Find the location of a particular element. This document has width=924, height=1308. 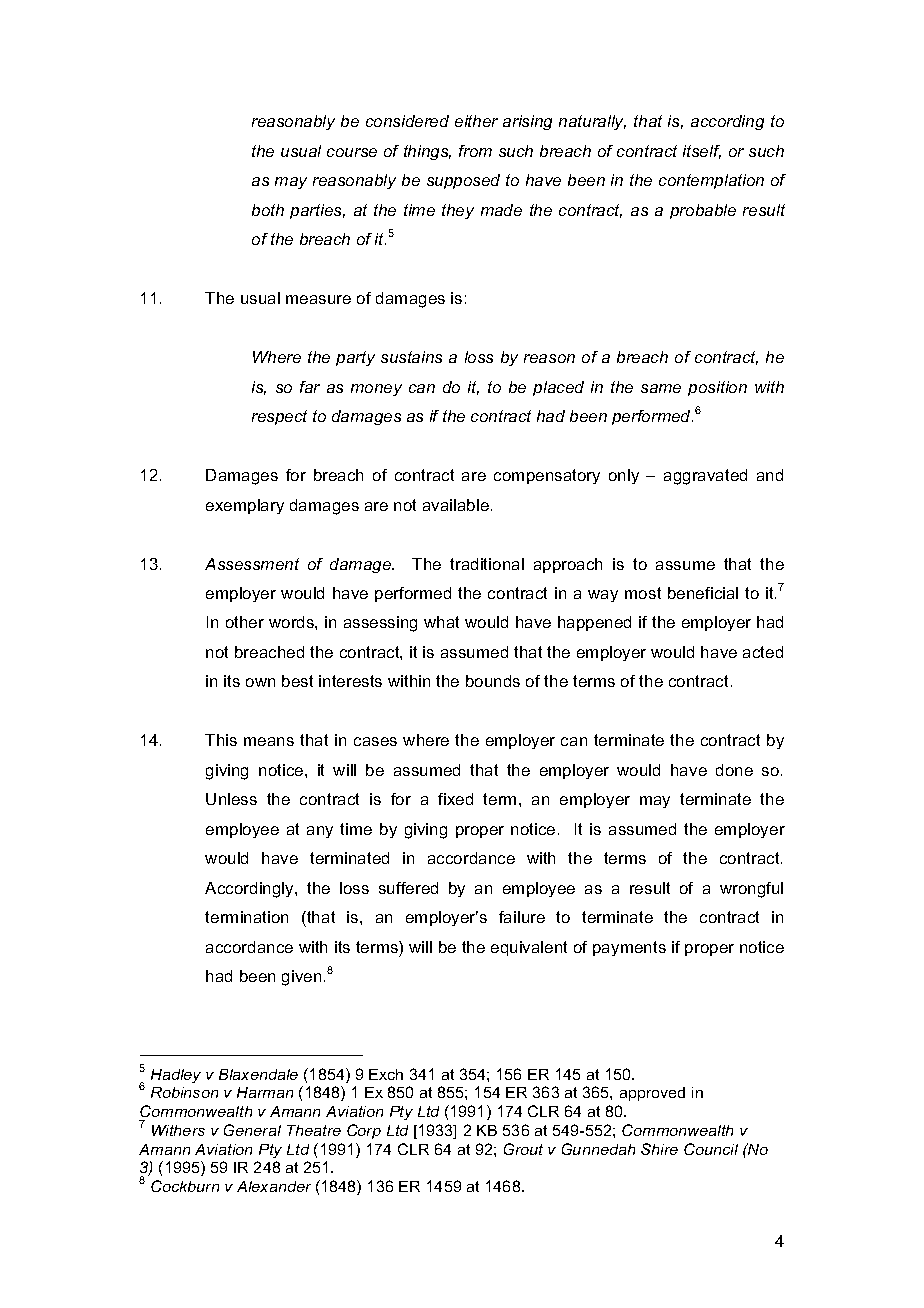

bounds is located at coordinates (493, 681).
